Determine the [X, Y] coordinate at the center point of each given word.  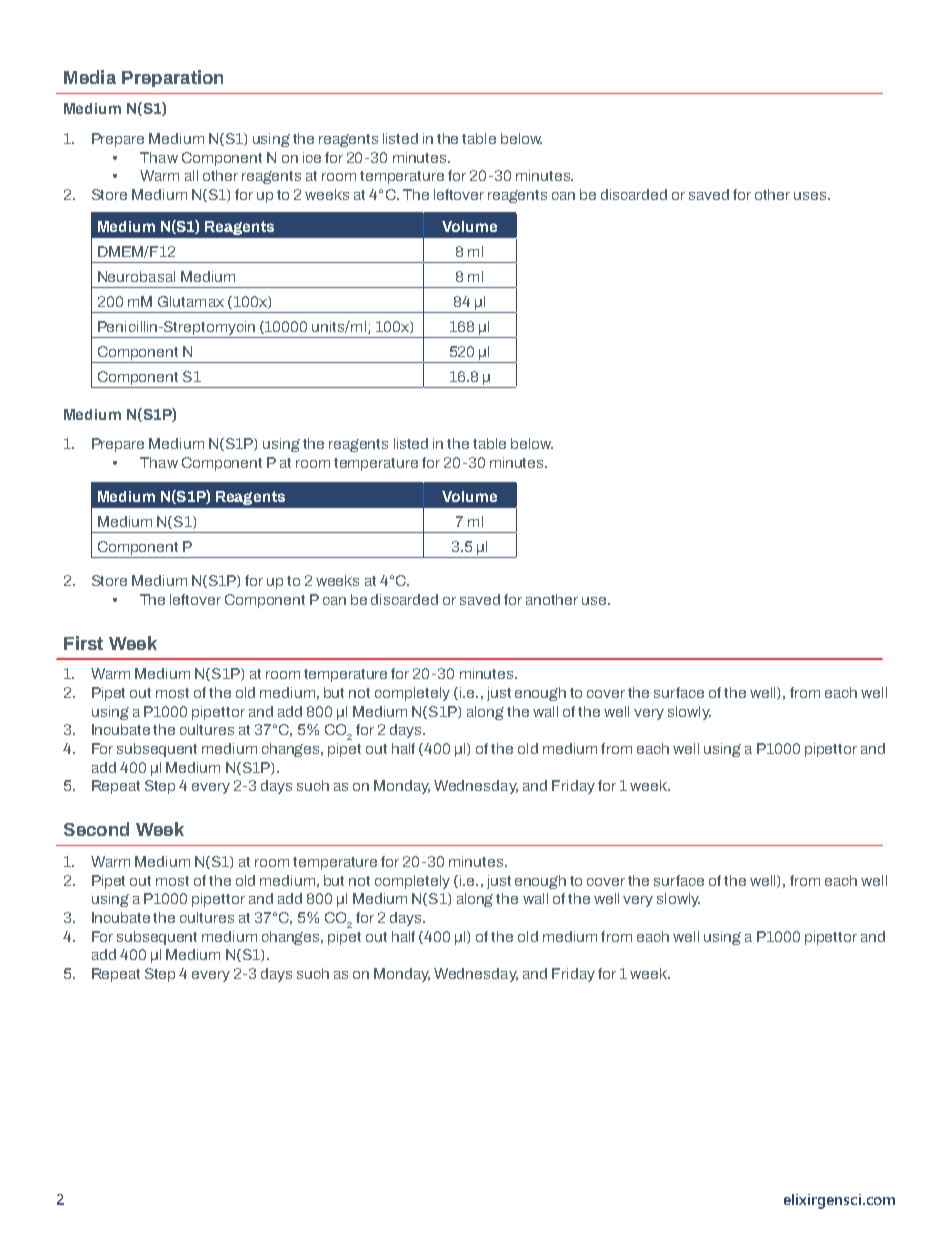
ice [312, 157]
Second [96, 829]
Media [90, 77]
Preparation [172, 78]
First [83, 643]
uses [811, 196]
